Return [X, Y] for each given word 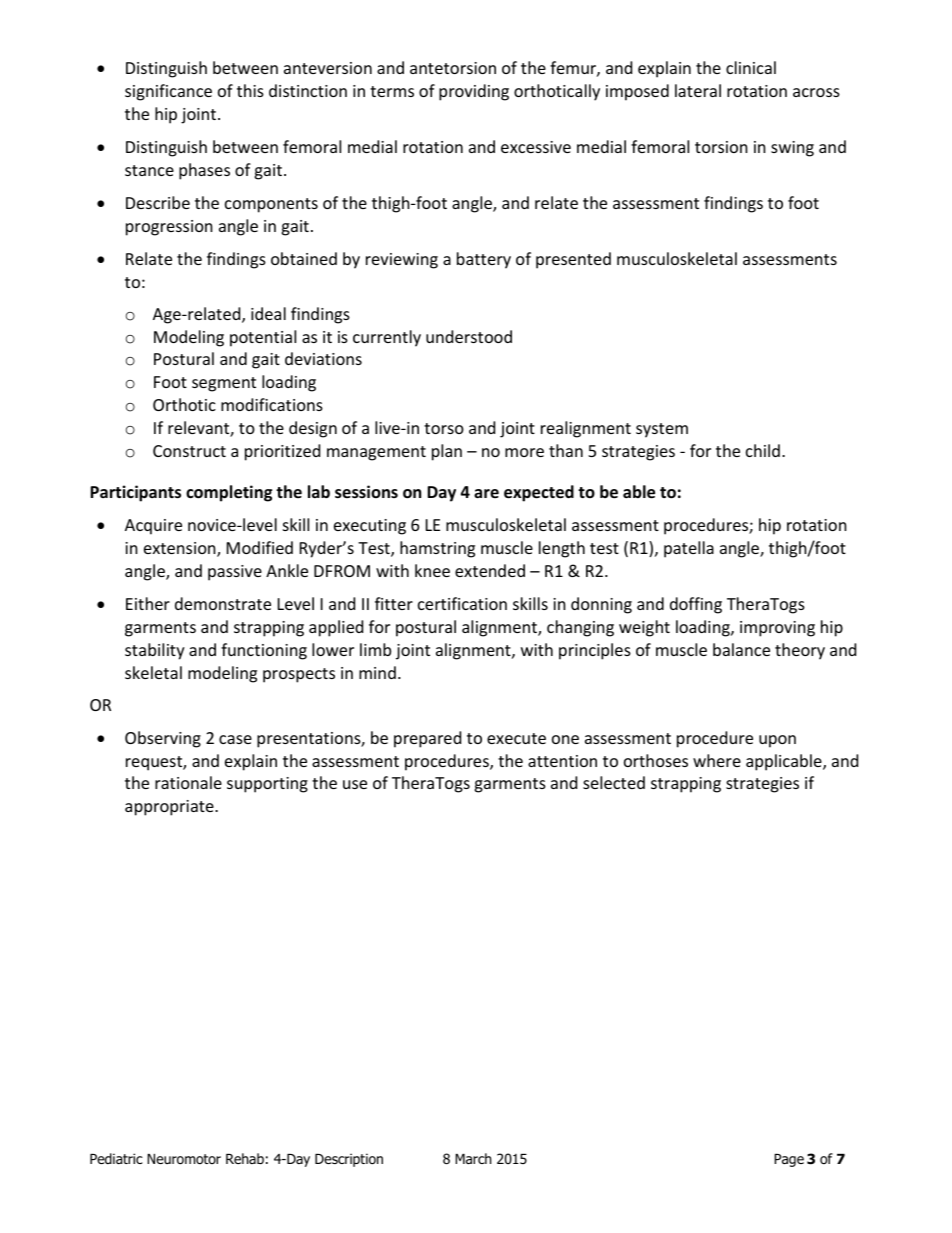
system [662, 430]
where [717, 760]
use [355, 784]
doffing [696, 605]
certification [462, 603]
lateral [698, 90]
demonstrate [223, 603]
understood [469, 336]
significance [168, 92]
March [473, 1158]
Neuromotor [184, 1159]
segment [224, 384]
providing [474, 92]
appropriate [170, 808]
